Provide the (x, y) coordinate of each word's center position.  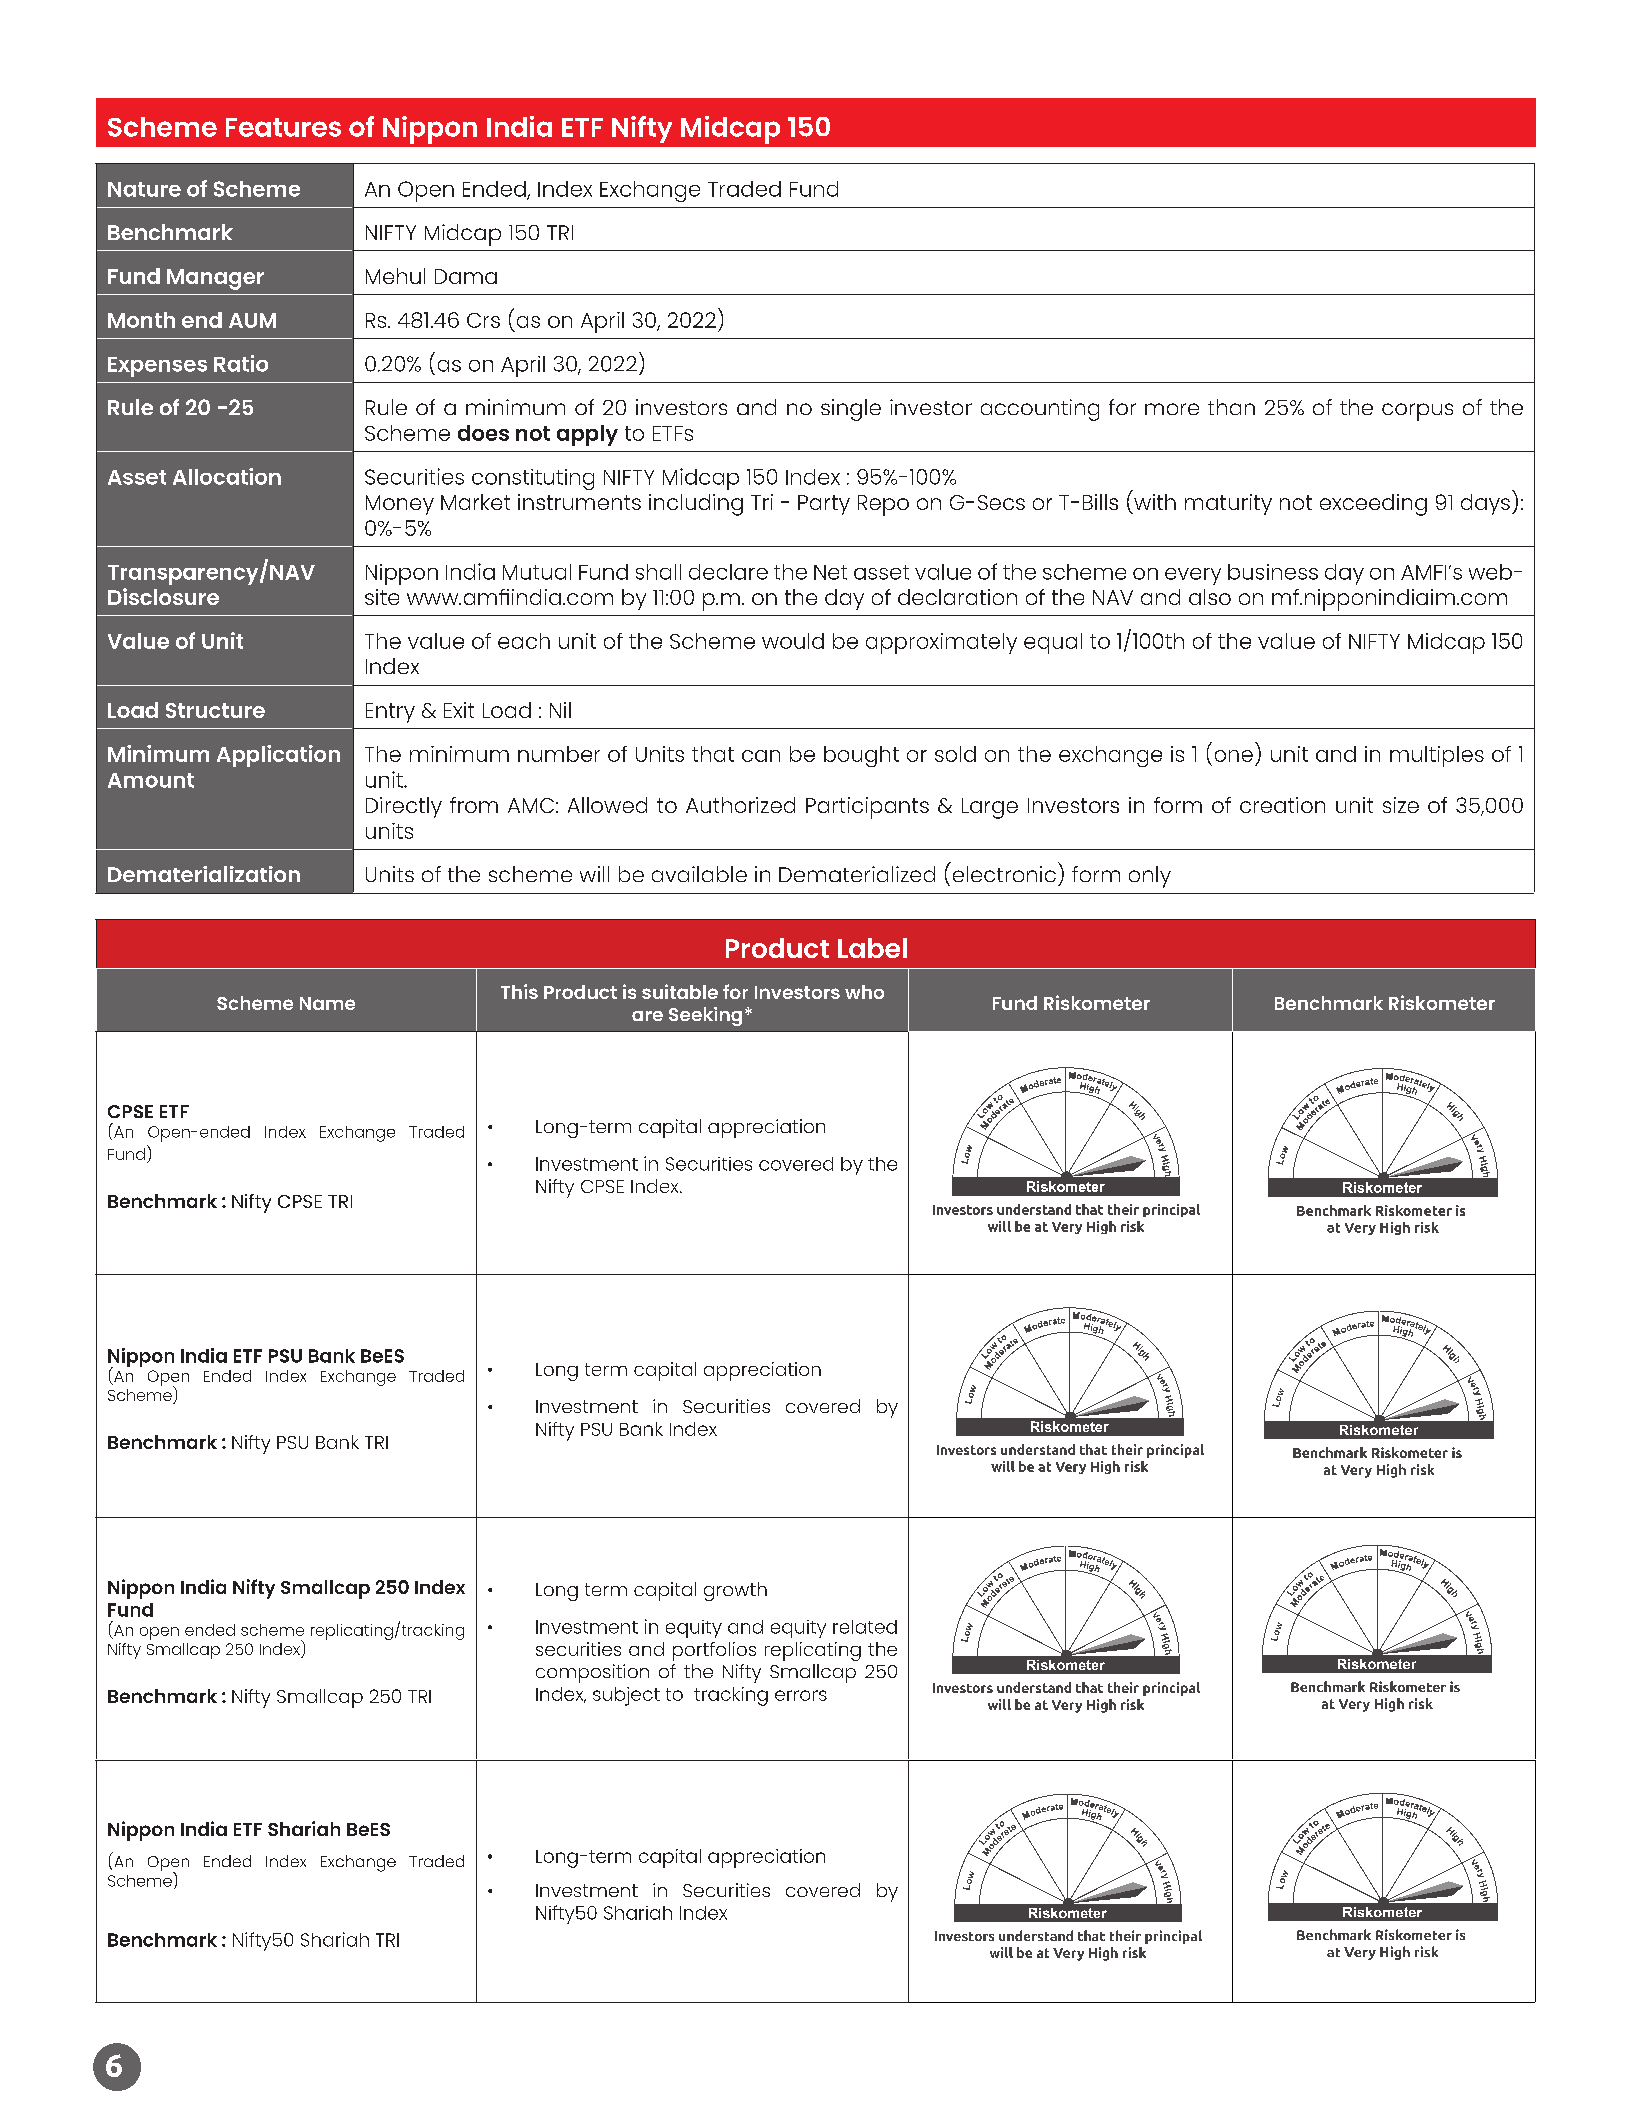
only (1150, 877)
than (1231, 407)
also (1210, 597)
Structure (215, 710)
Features (283, 127)
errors (801, 1695)
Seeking (705, 1016)
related (865, 1627)
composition (592, 1673)
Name (327, 1003)
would (793, 641)
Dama (466, 276)
